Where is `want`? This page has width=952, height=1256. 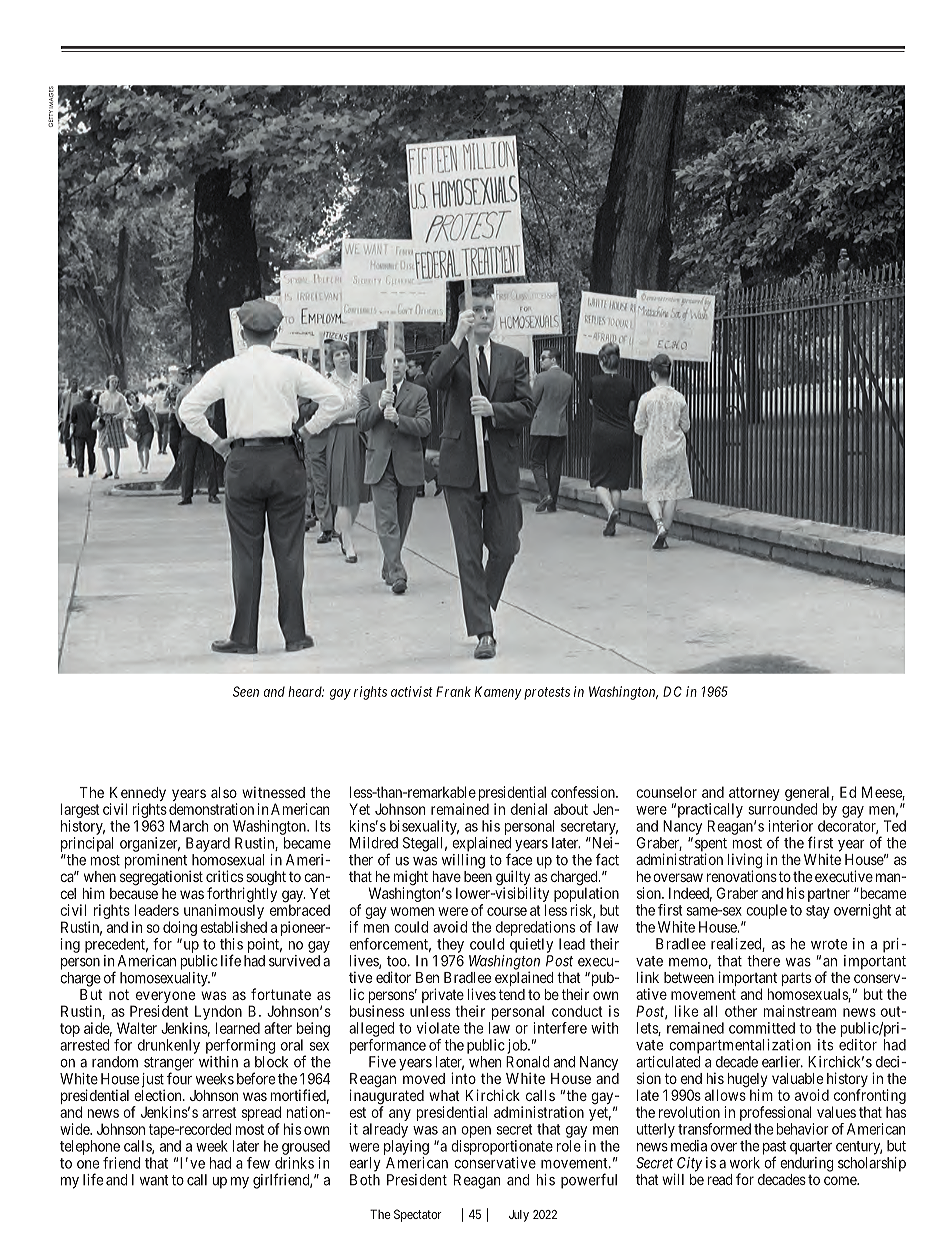 want is located at coordinates (154, 1180).
